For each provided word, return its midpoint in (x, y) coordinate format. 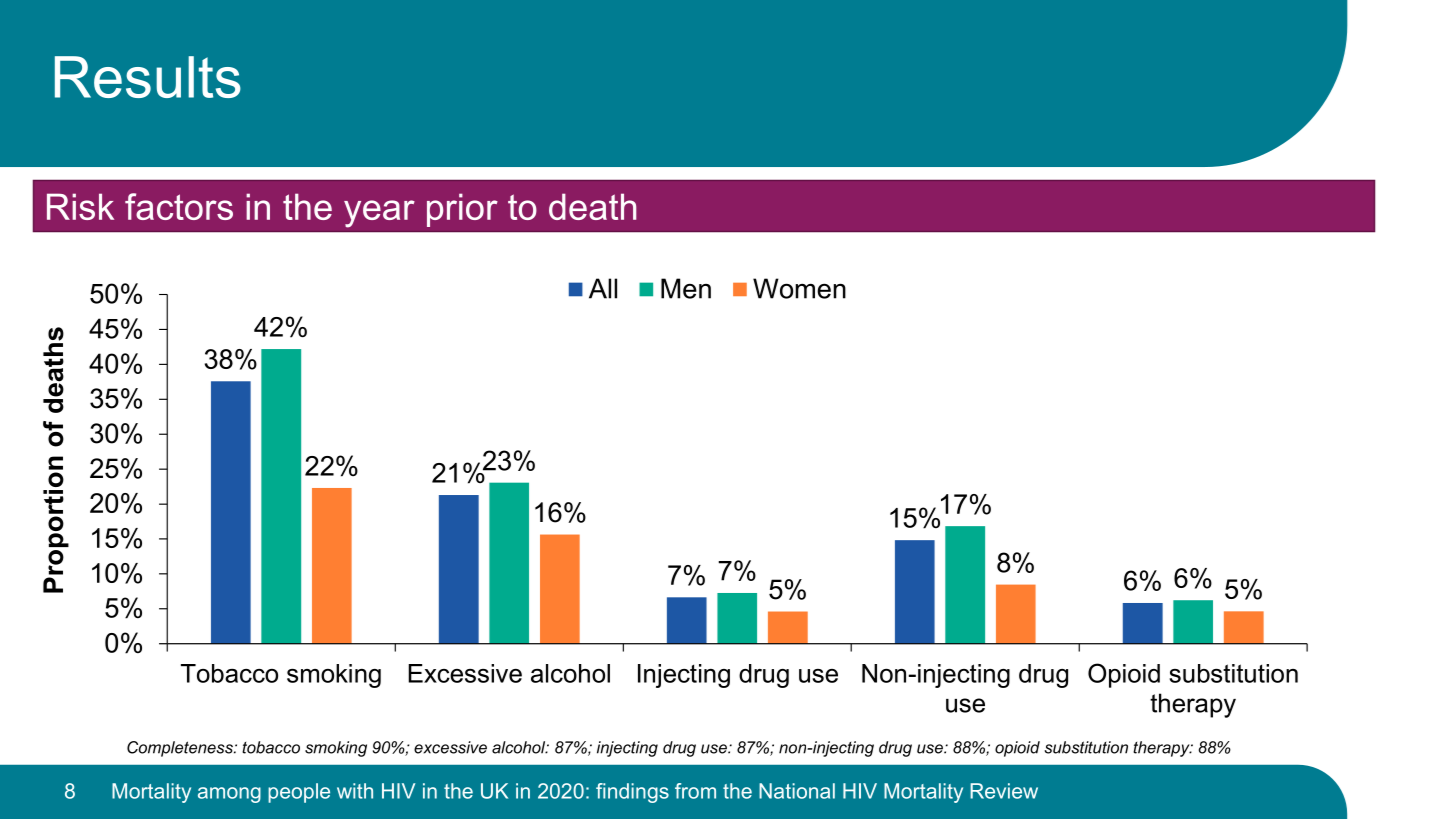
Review (1004, 791)
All (603, 288)
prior (462, 210)
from (695, 791)
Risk (80, 206)
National (797, 791)
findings (632, 793)
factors (179, 206)
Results (148, 77)
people (299, 793)
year (379, 214)
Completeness (181, 749)
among (229, 795)
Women (799, 288)
